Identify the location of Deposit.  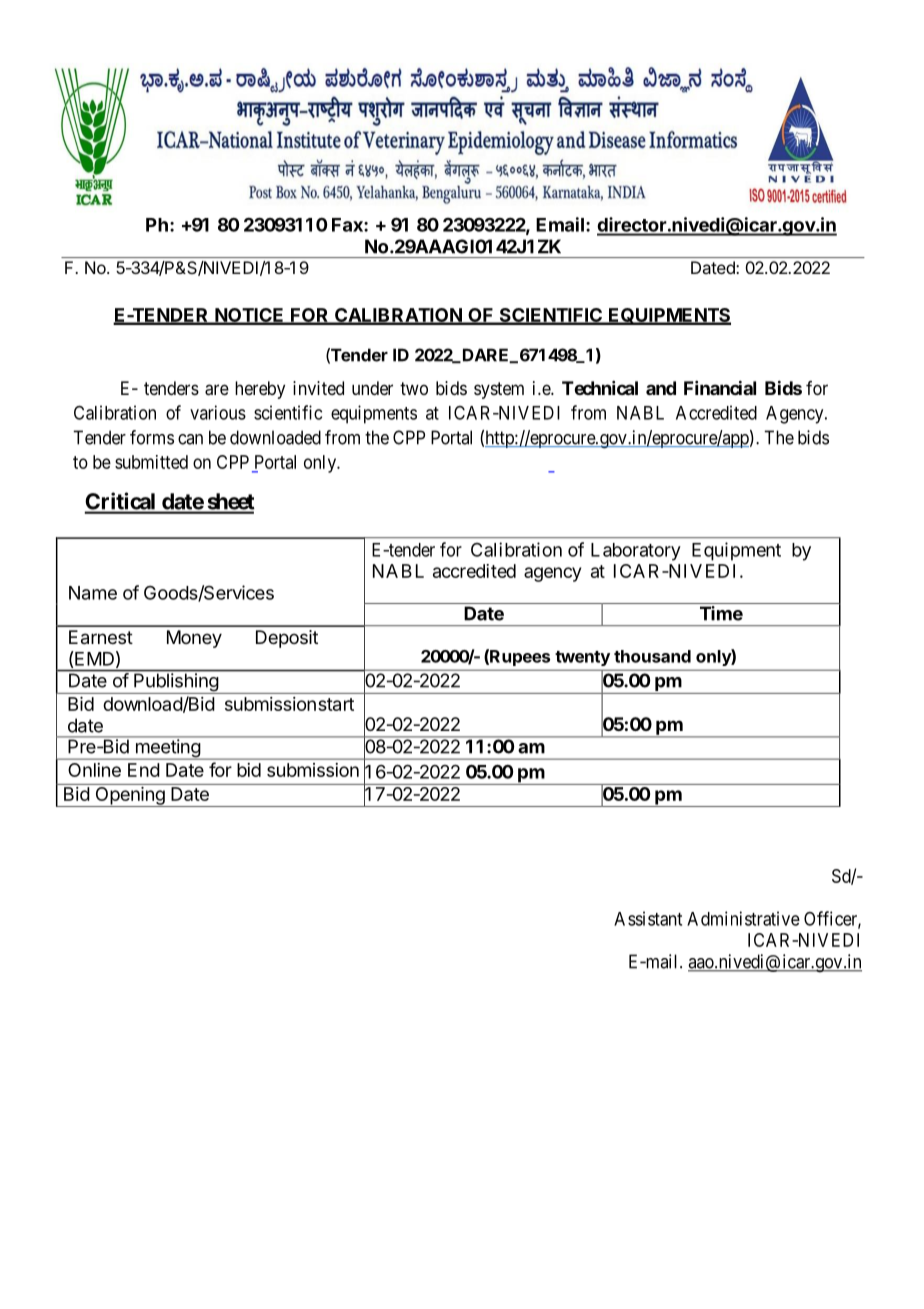
(287, 639).
